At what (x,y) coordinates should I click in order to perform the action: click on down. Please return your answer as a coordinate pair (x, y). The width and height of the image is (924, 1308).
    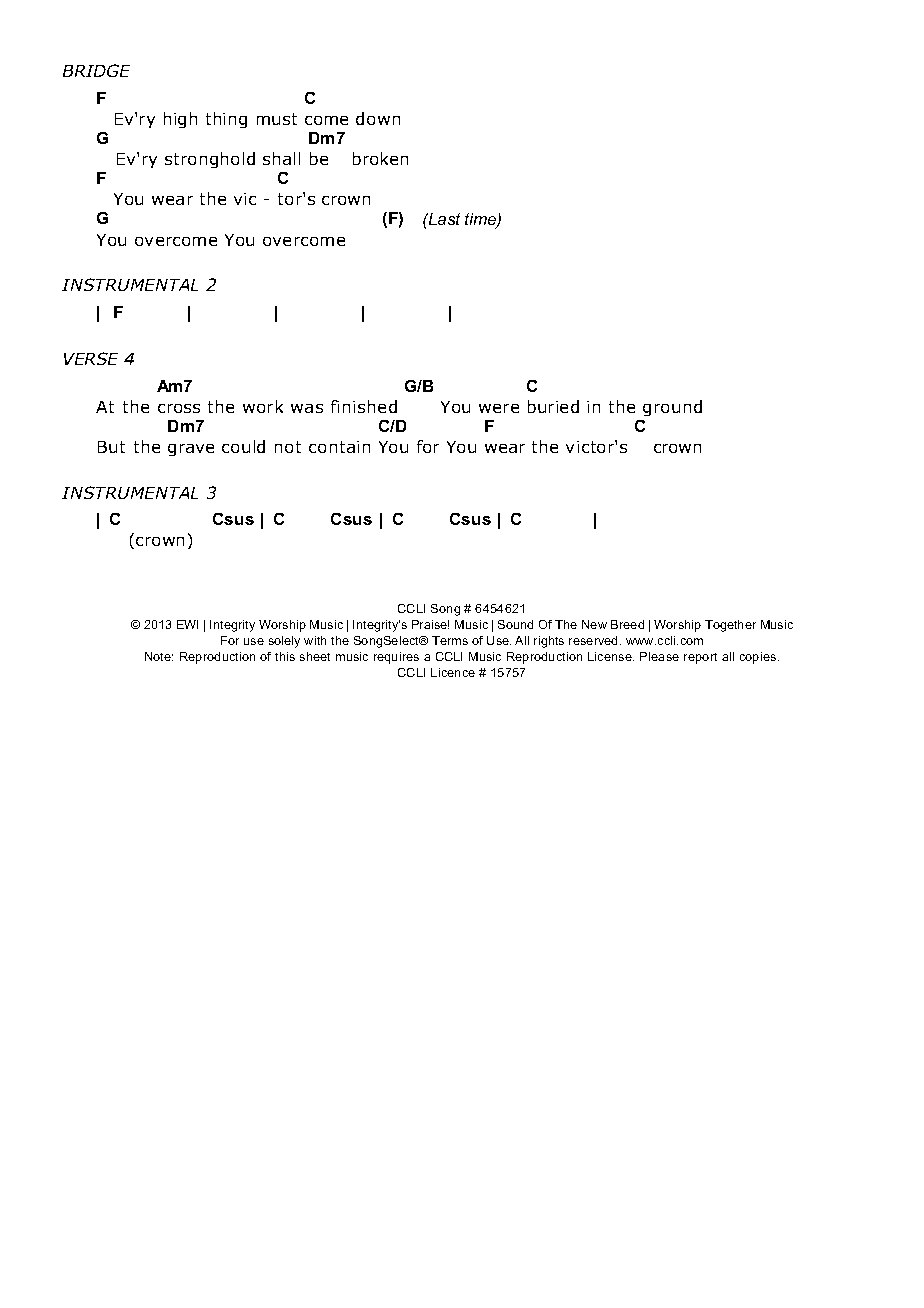
    Looking at the image, I should click on (378, 118).
